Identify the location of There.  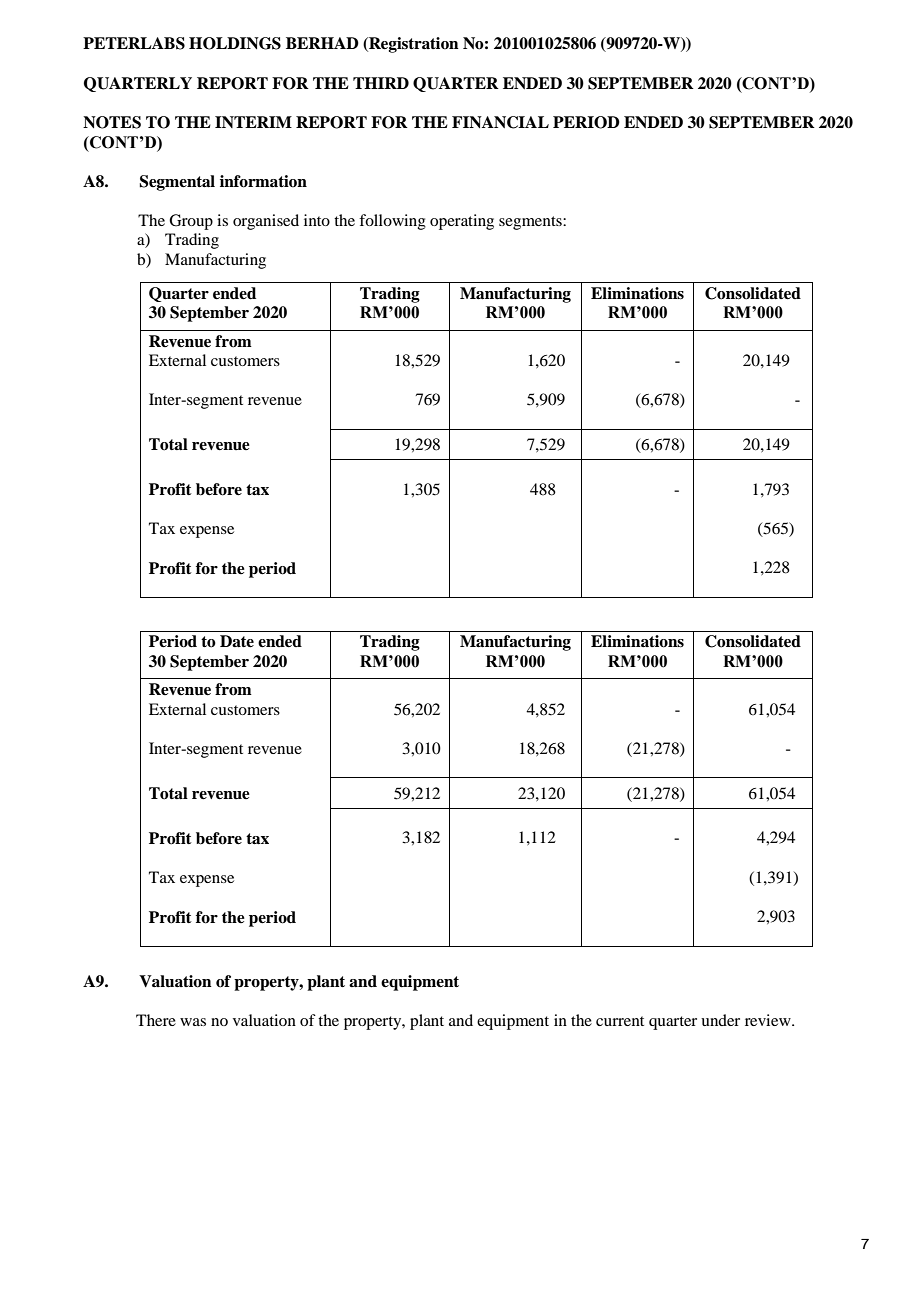
(156, 1020).
